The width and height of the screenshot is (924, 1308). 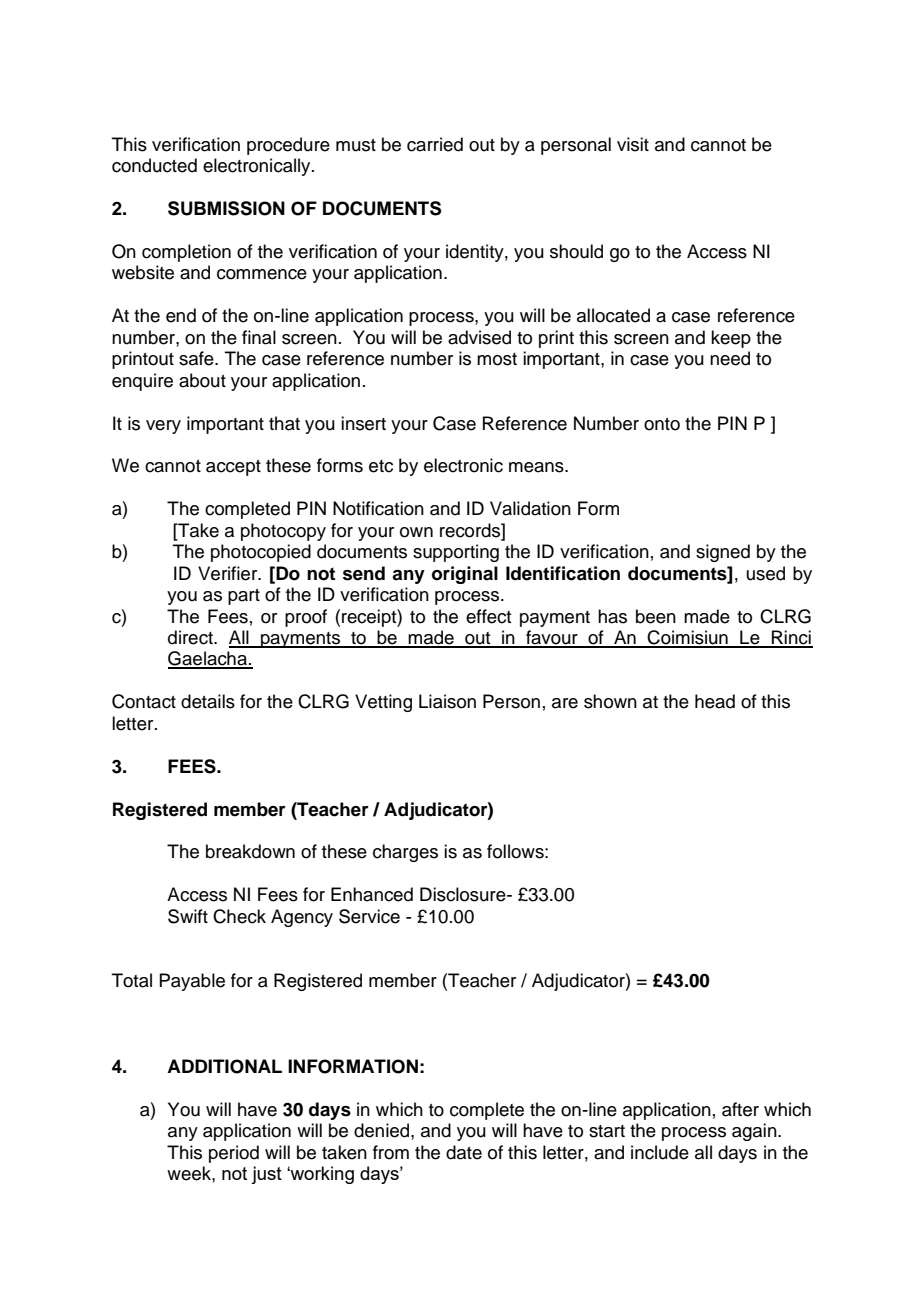 I want to click on charges, so click(x=405, y=853).
